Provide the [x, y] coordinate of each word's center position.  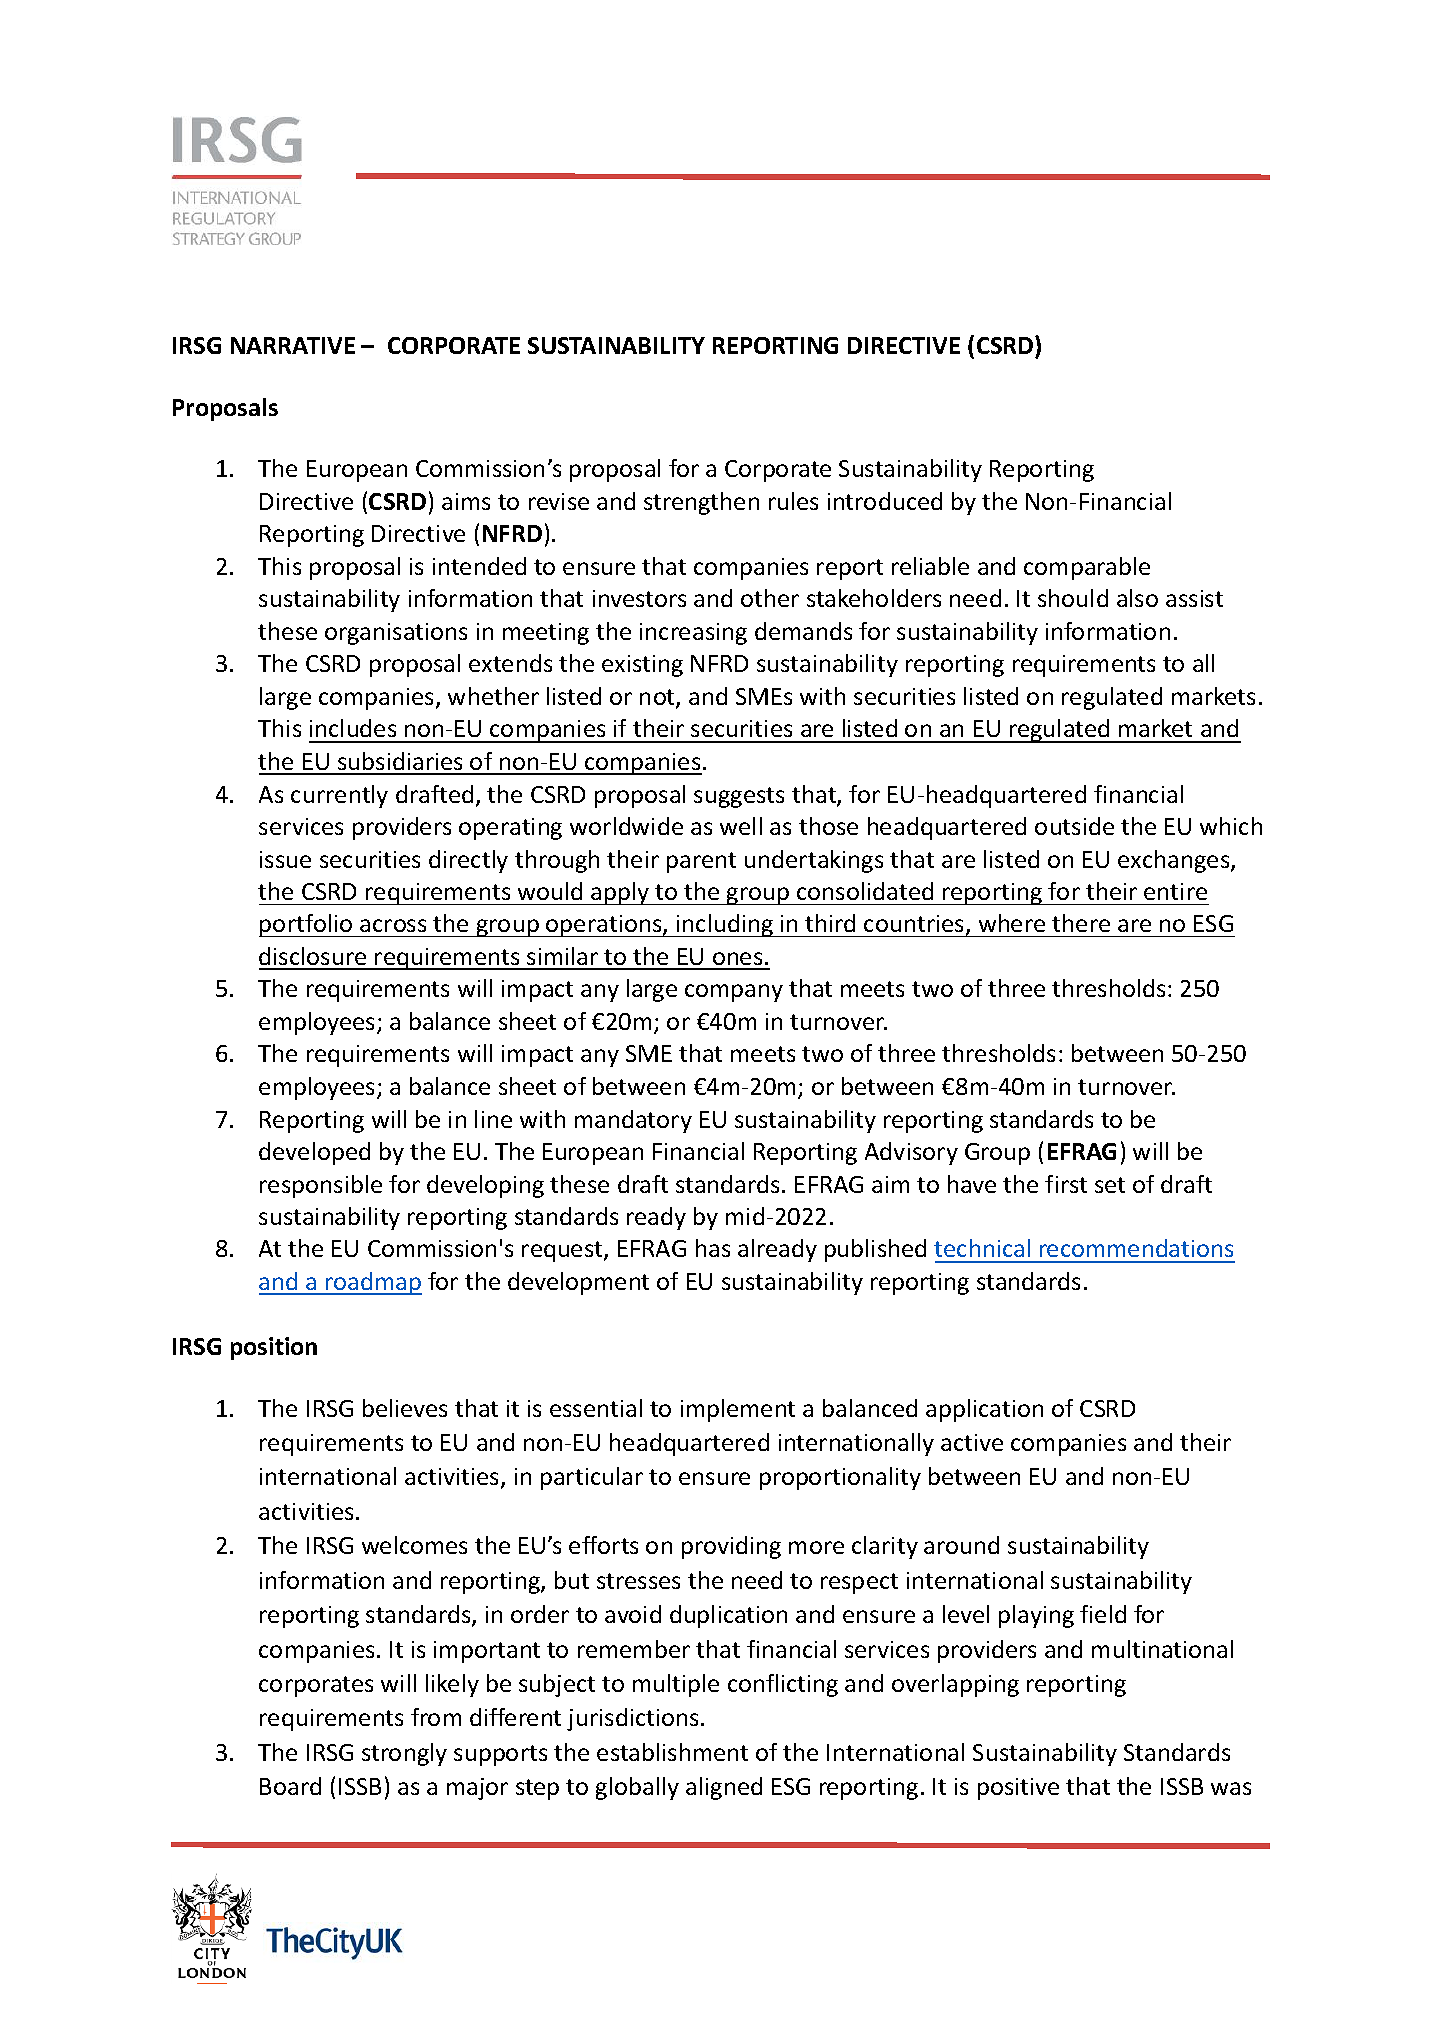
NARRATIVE [293, 345]
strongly [404, 1754]
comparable [1087, 568]
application [984, 1410]
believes [405, 1408]
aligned [724, 1788]
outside [1074, 826]
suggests [739, 797]
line [493, 1119]
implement [738, 1410]
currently [339, 796]
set [1110, 1185]
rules [793, 501]
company [734, 993]
